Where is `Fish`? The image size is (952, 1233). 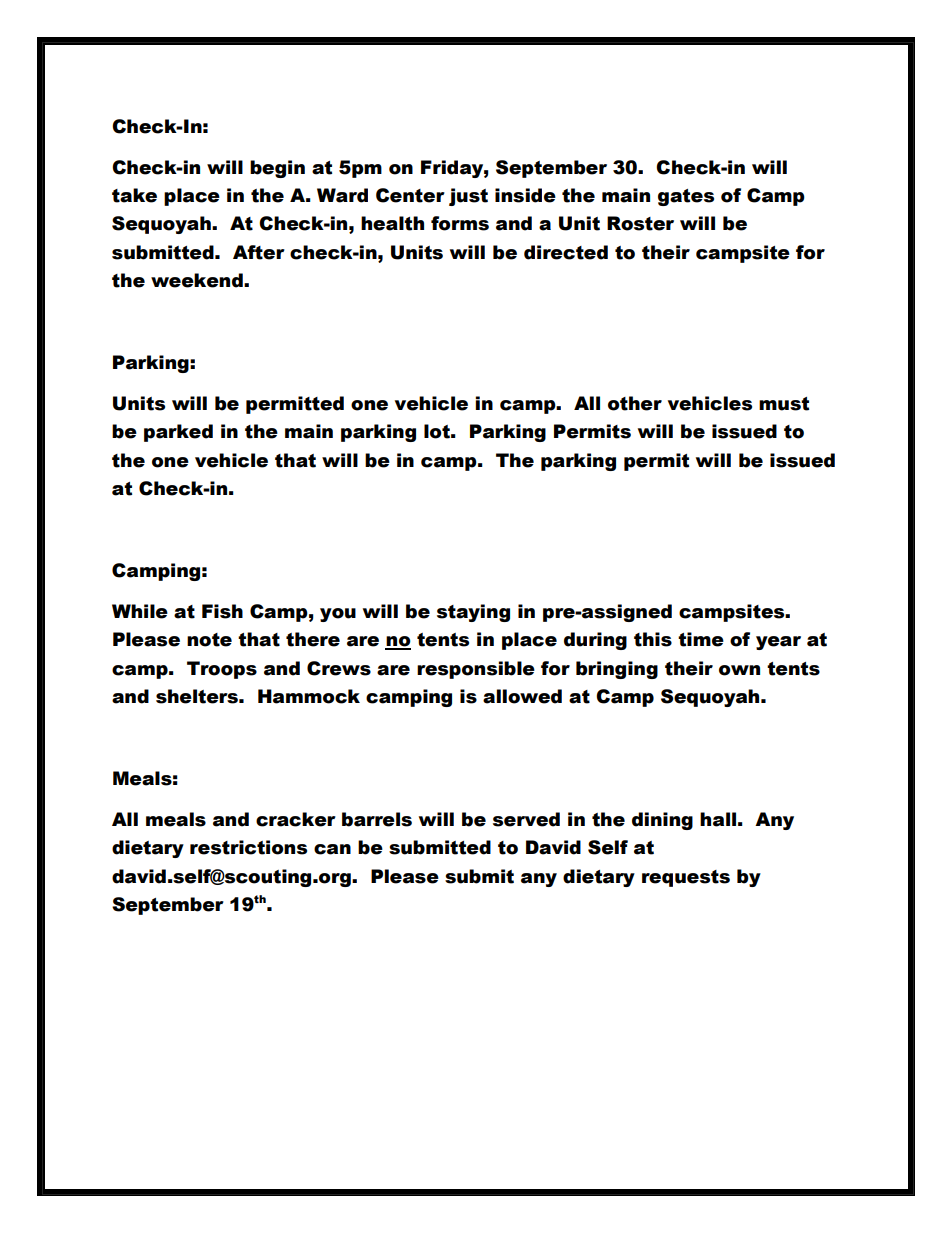
Fish is located at coordinates (222, 611).
